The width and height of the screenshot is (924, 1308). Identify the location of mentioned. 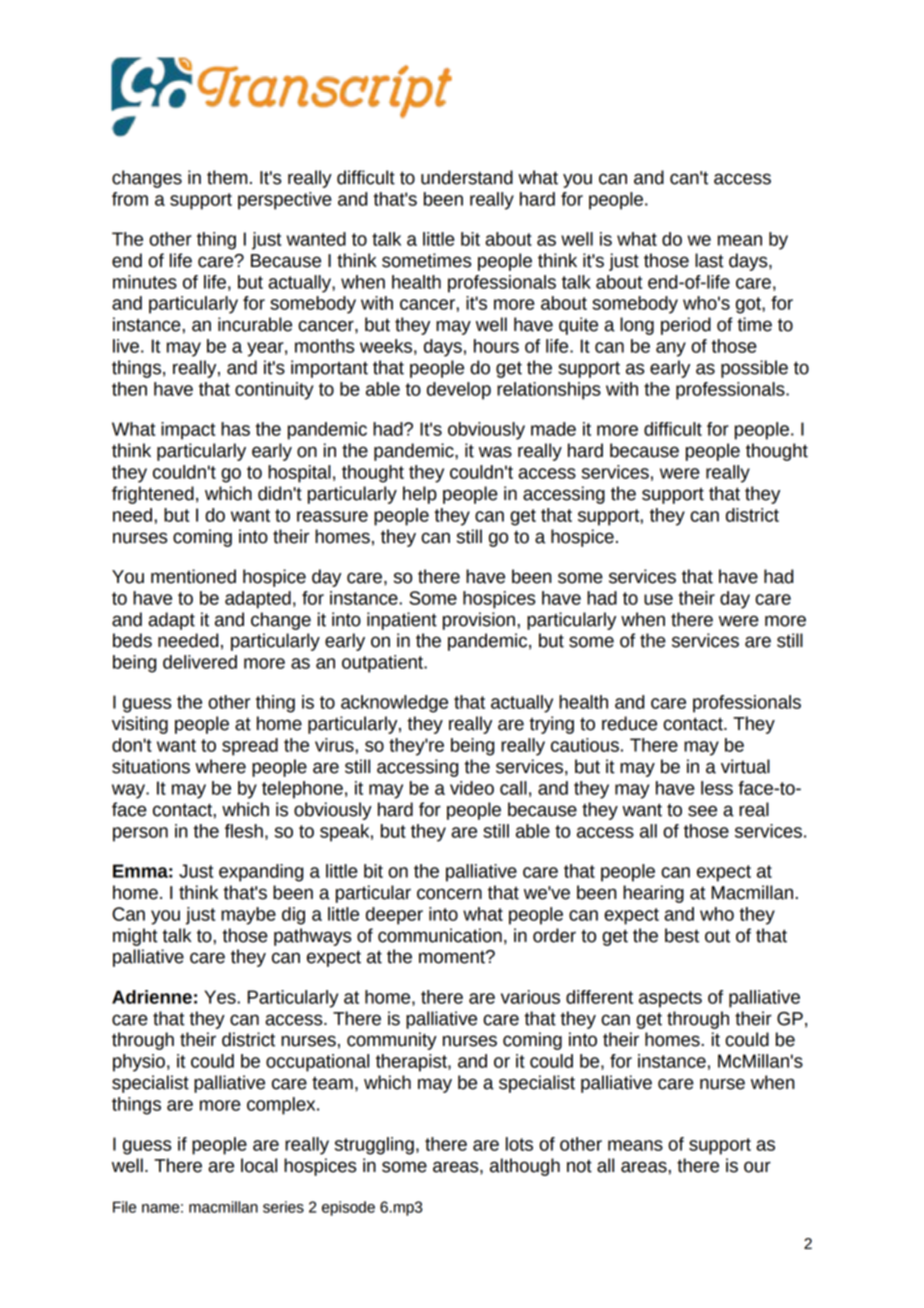
(193, 576).
